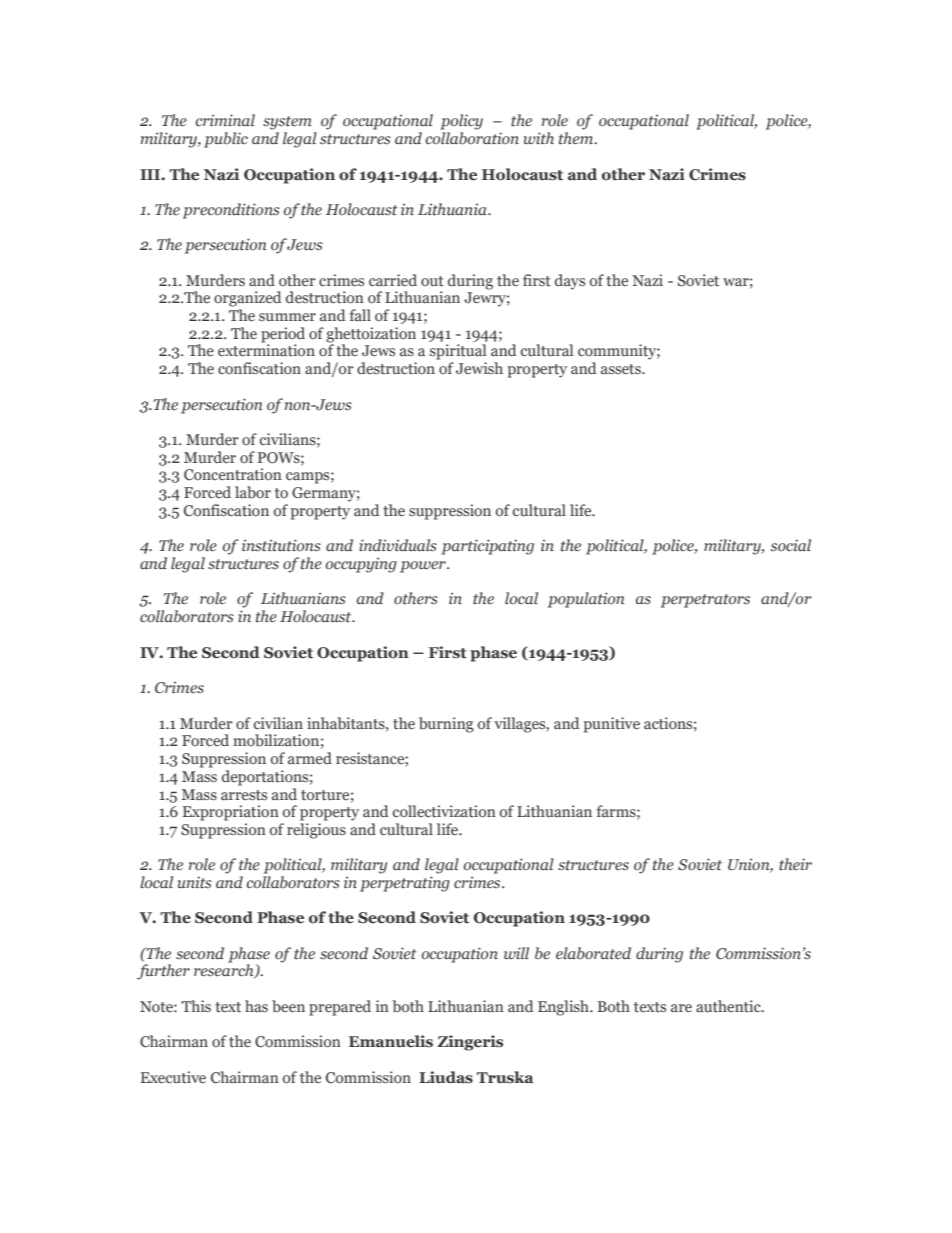  What do you see at coordinates (461, 122) in the screenshot?
I see `policy` at bounding box center [461, 122].
